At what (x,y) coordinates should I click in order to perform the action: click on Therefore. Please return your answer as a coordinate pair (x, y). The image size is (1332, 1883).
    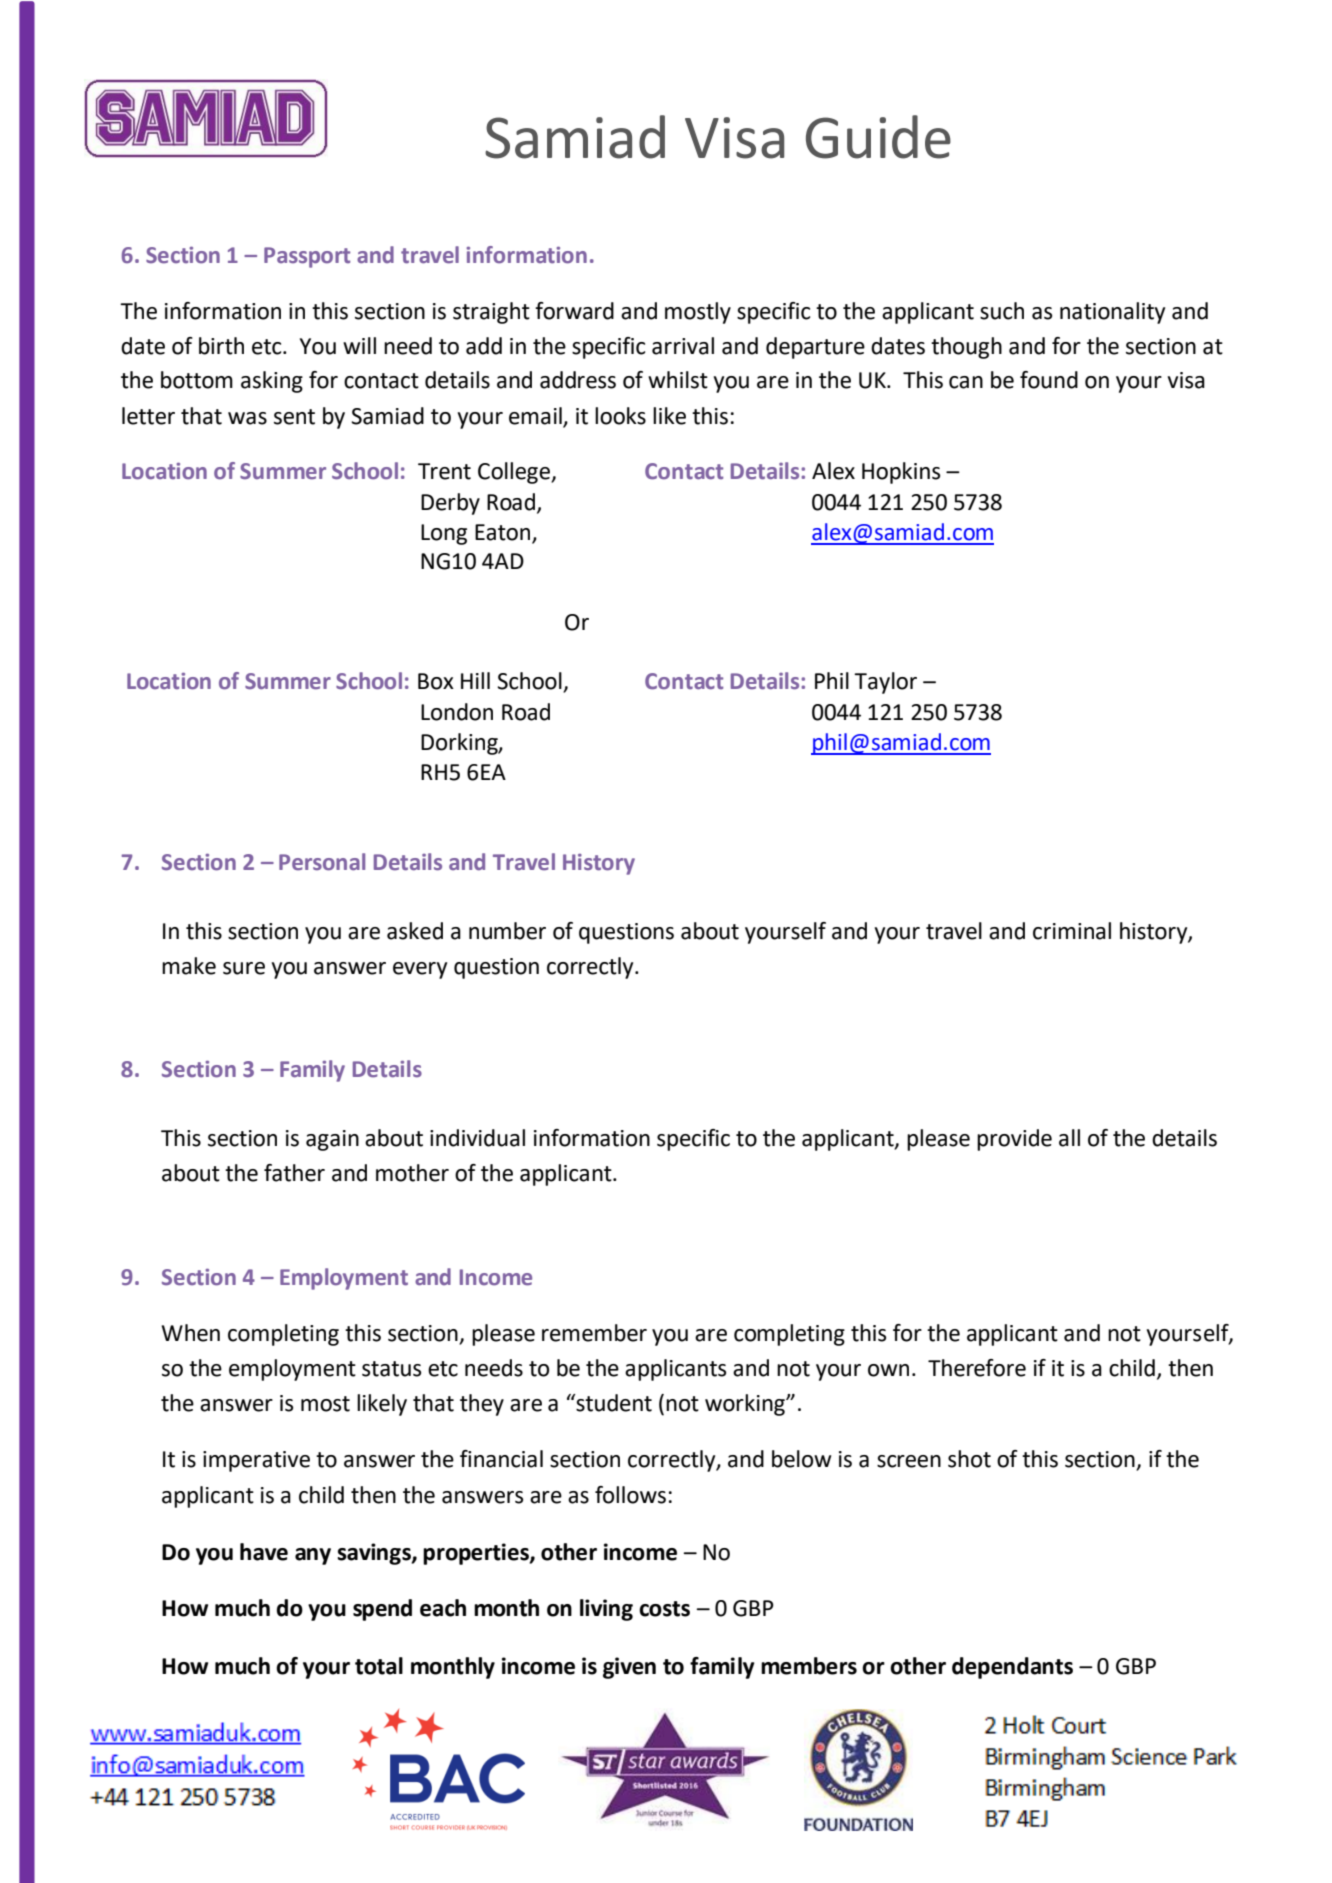
    Looking at the image, I should click on (977, 1368).
